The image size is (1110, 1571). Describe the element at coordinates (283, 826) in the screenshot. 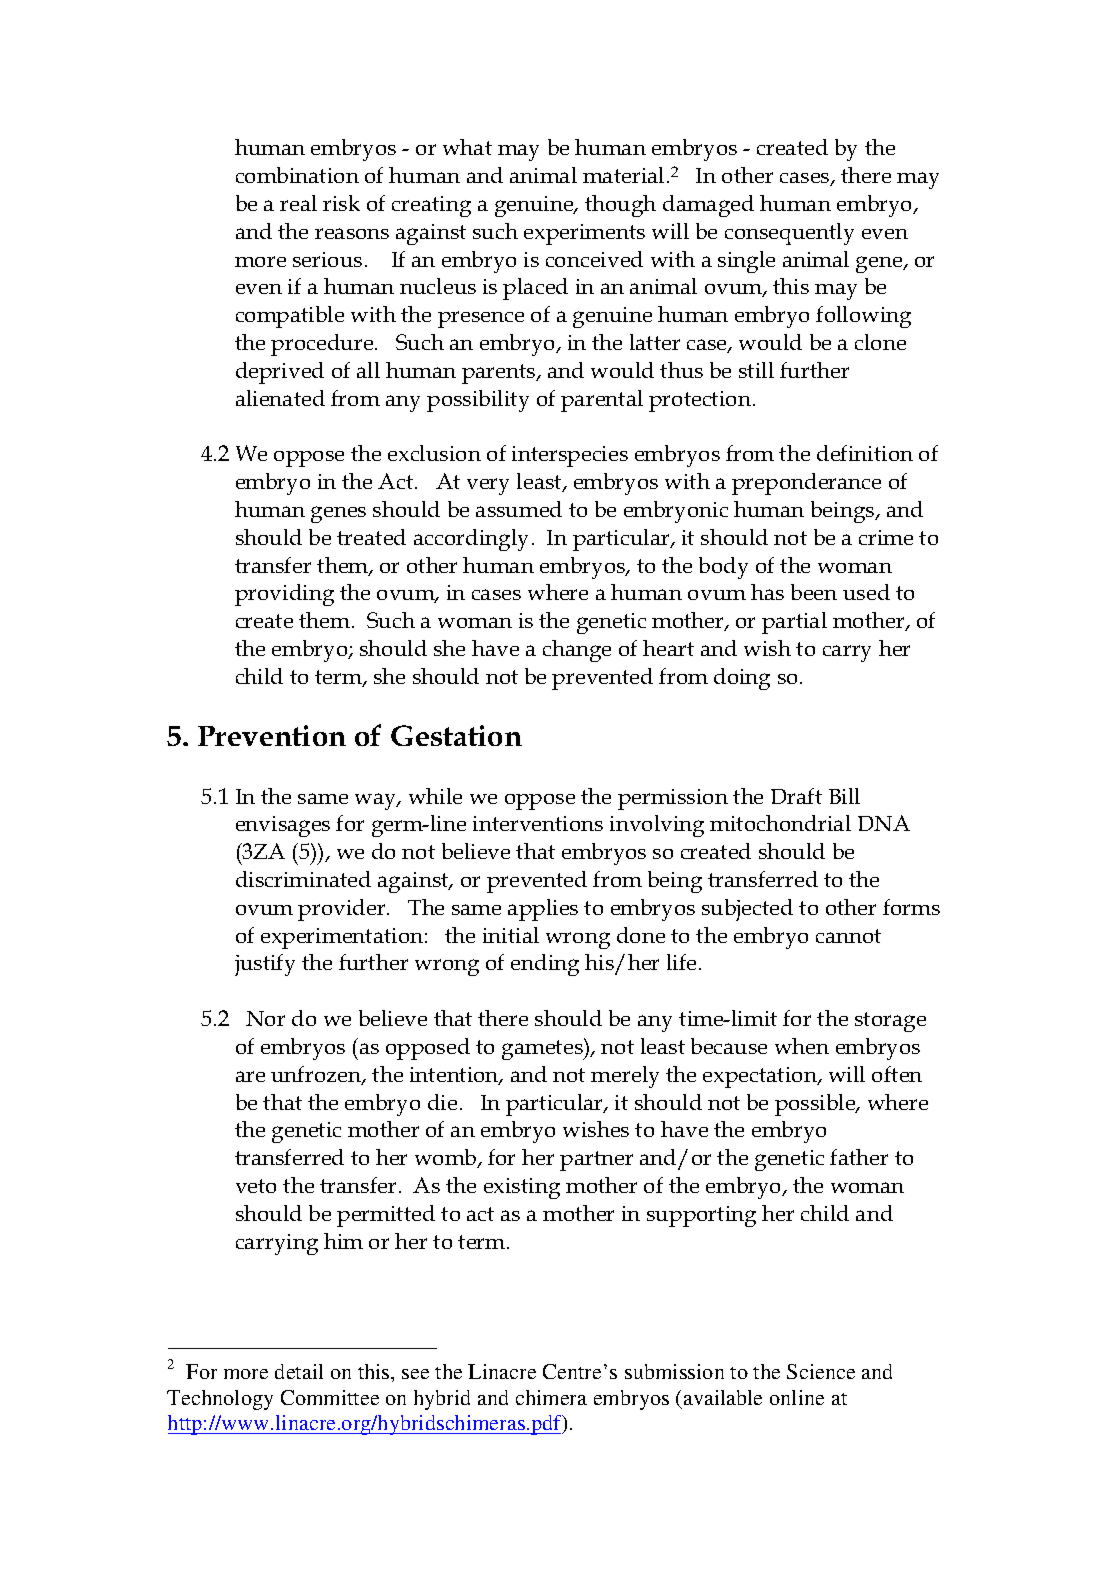

I see `envisages` at that location.
